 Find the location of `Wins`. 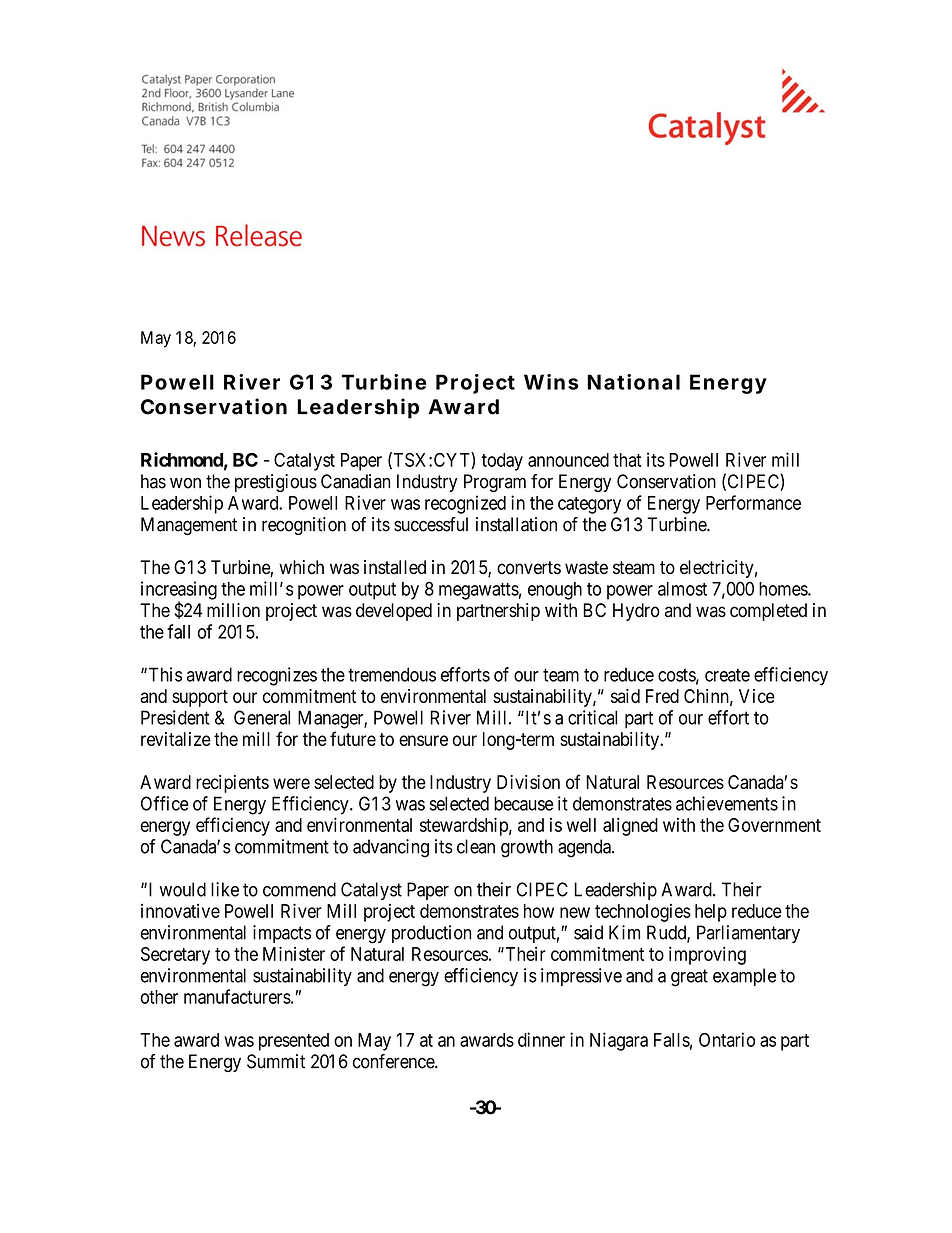

Wins is located at coordinates (551, 382).
